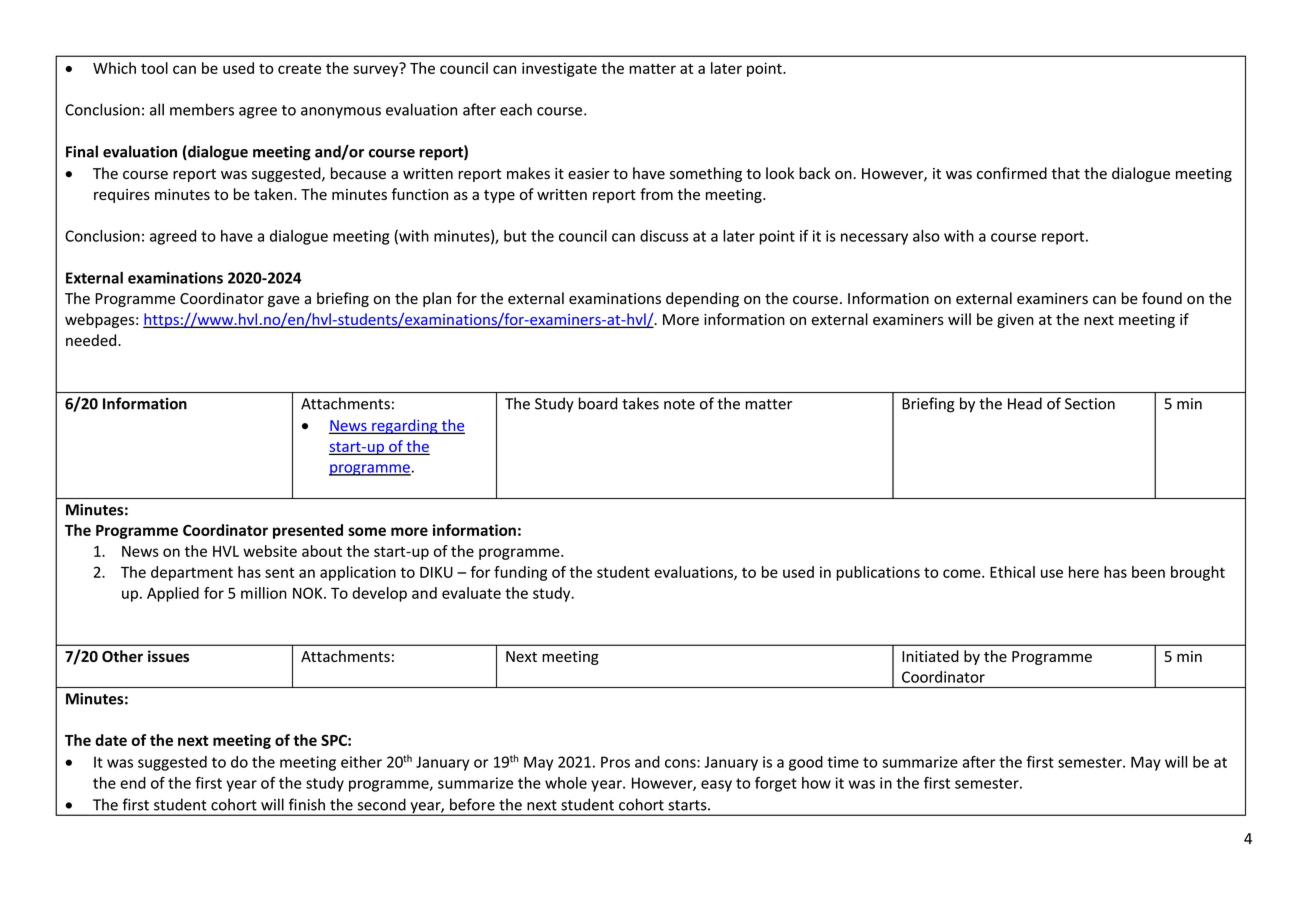 The width and height of the page is (1308, 924). Describe the element at coordinates (1084, 572) in the page. I see `here` at that location.
